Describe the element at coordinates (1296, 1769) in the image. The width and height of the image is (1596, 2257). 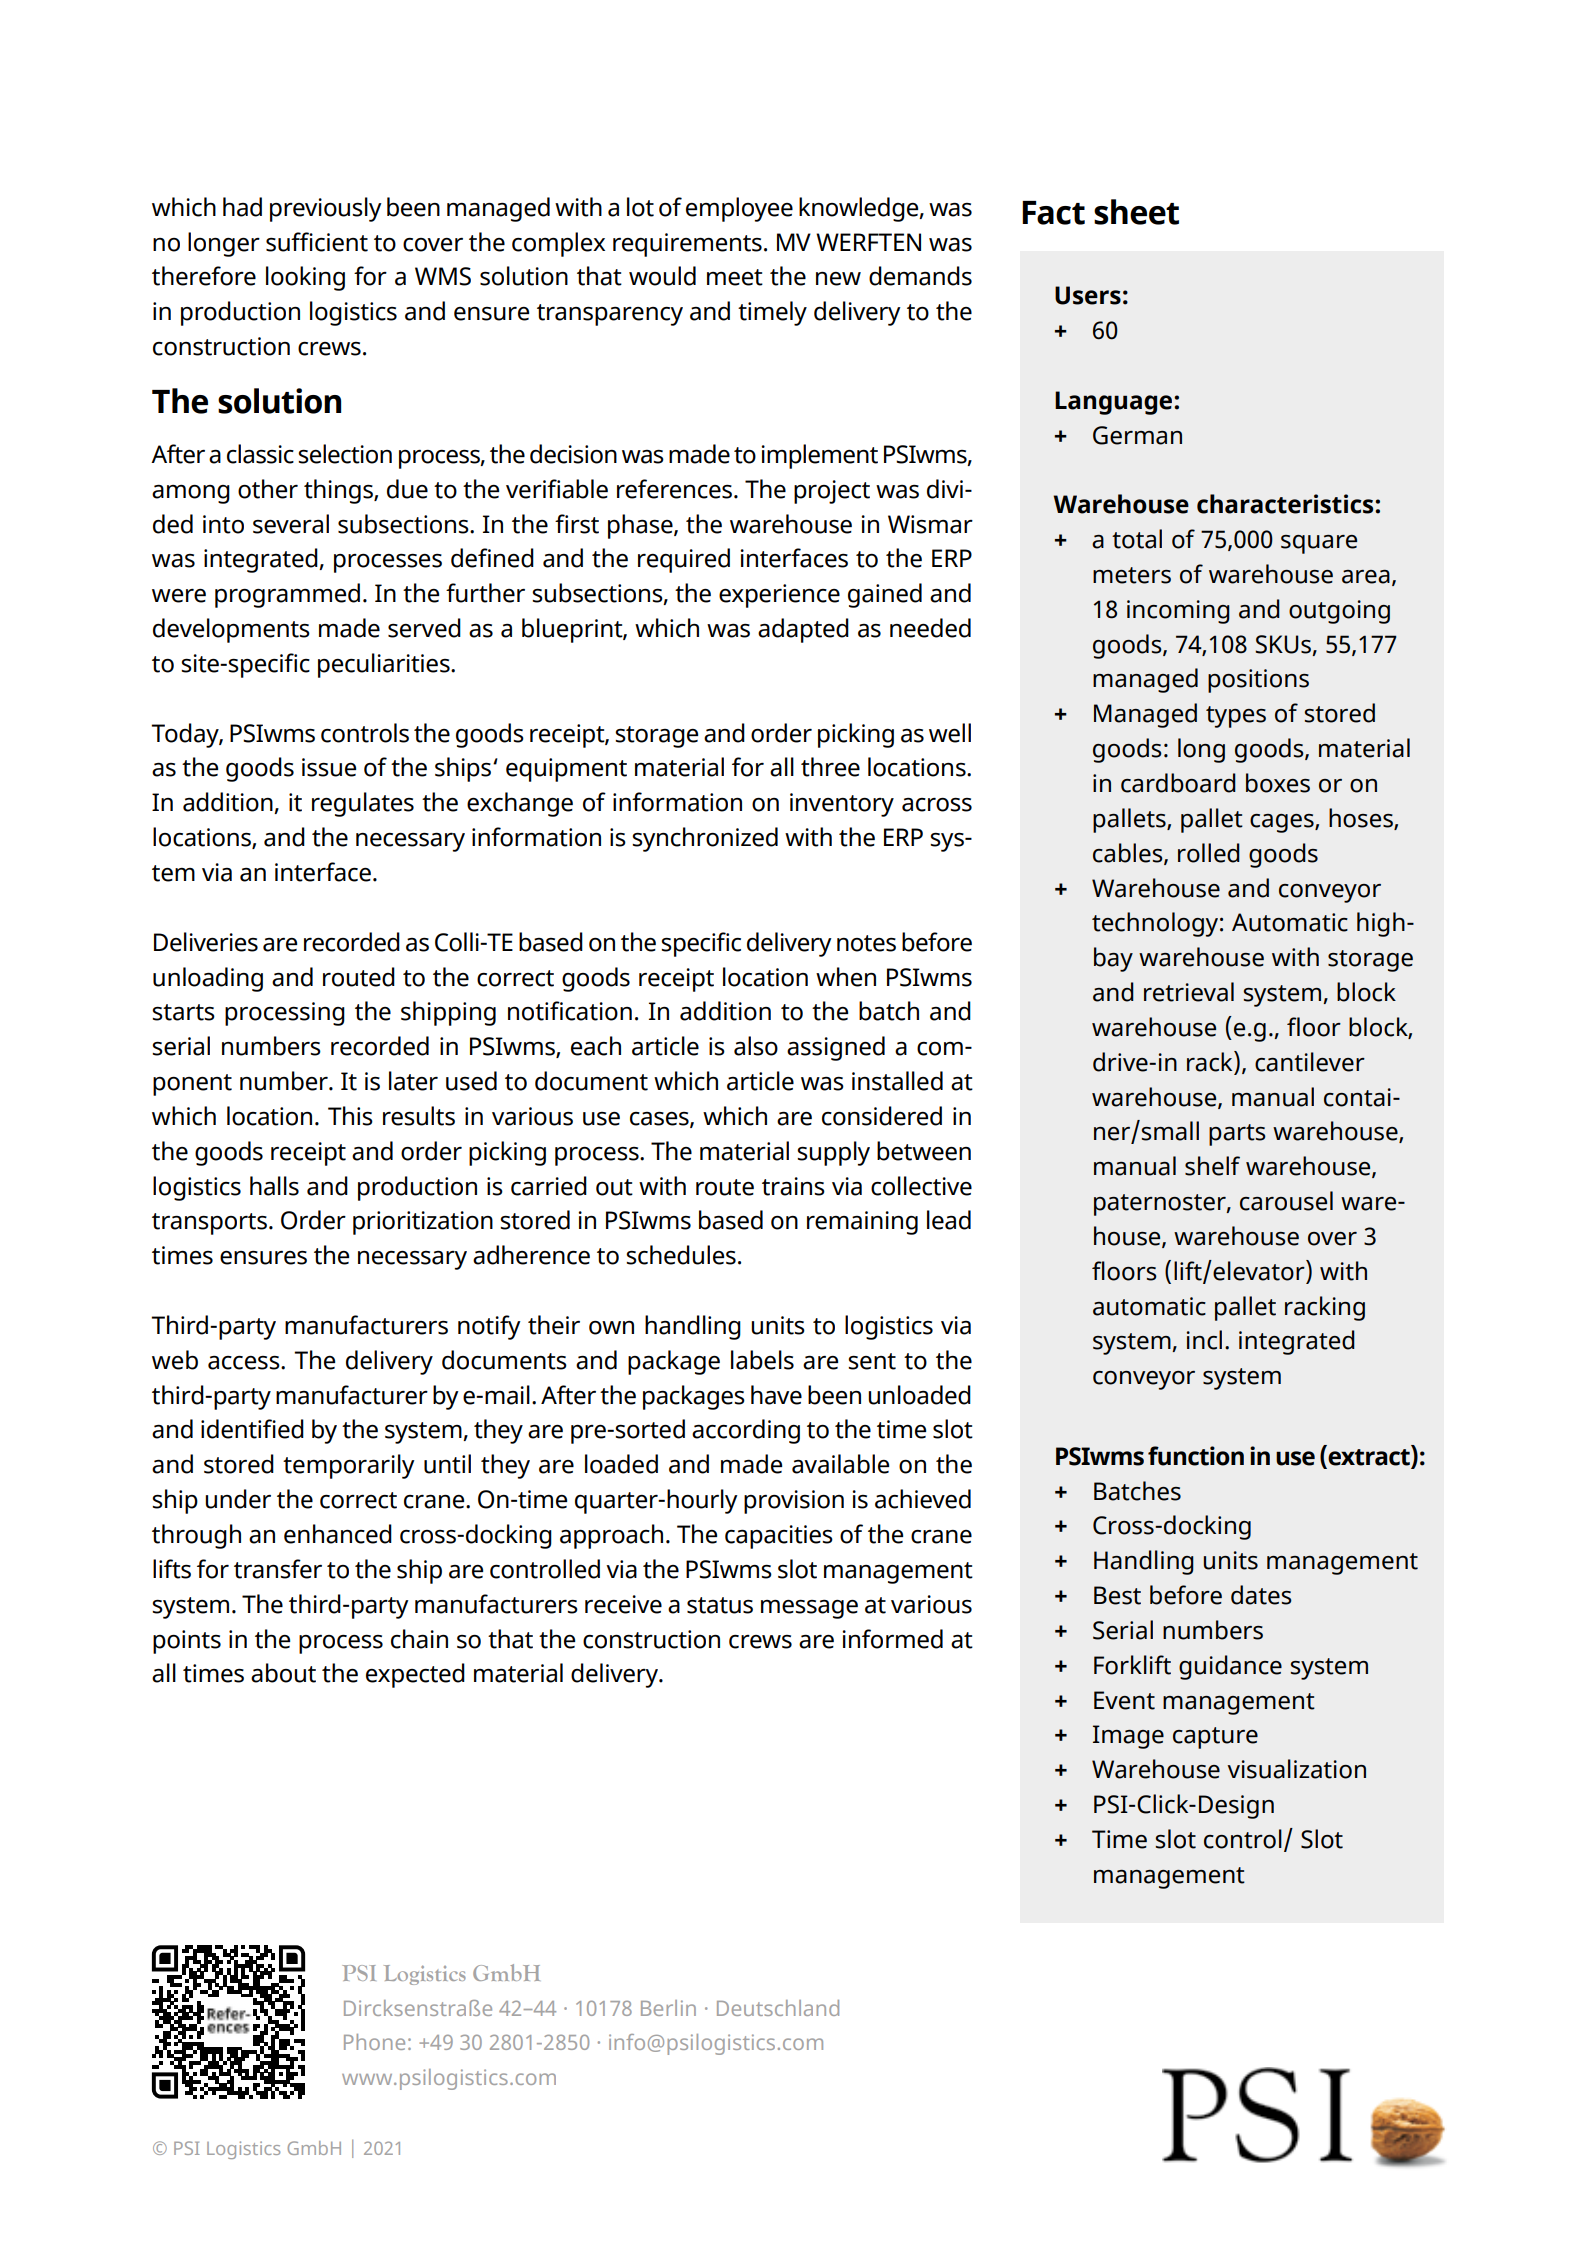
I see `visualization` at that location.
